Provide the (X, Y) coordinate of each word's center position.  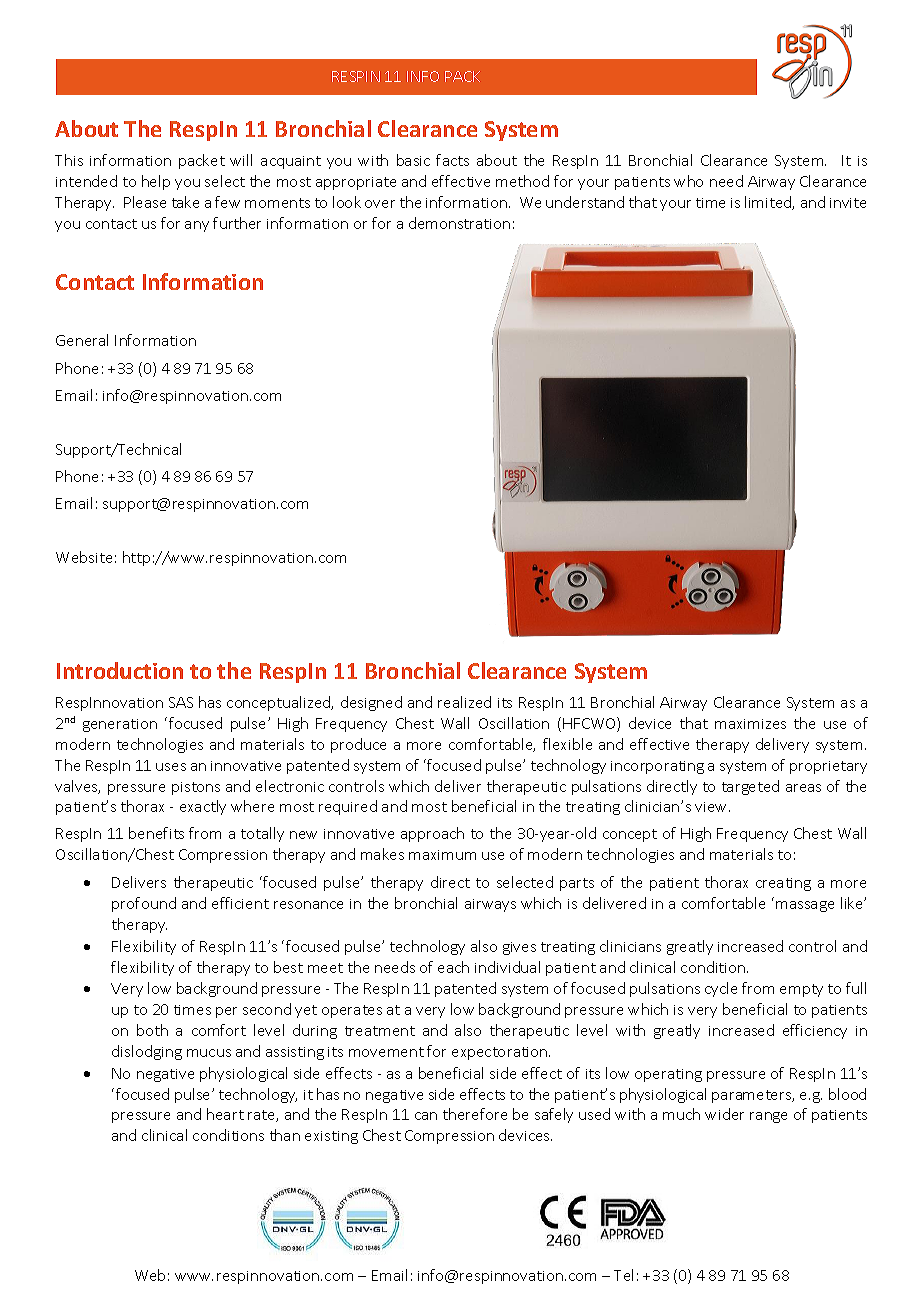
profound (144, 904)
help (156, 182)
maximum (442, 855)
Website (84, 557)
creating (783, 884)
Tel (623, 1275)
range (768, 1117)
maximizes (750, 724)
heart (225, 1114)
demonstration (459, 223)
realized (464, 702)
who (688, 181)
